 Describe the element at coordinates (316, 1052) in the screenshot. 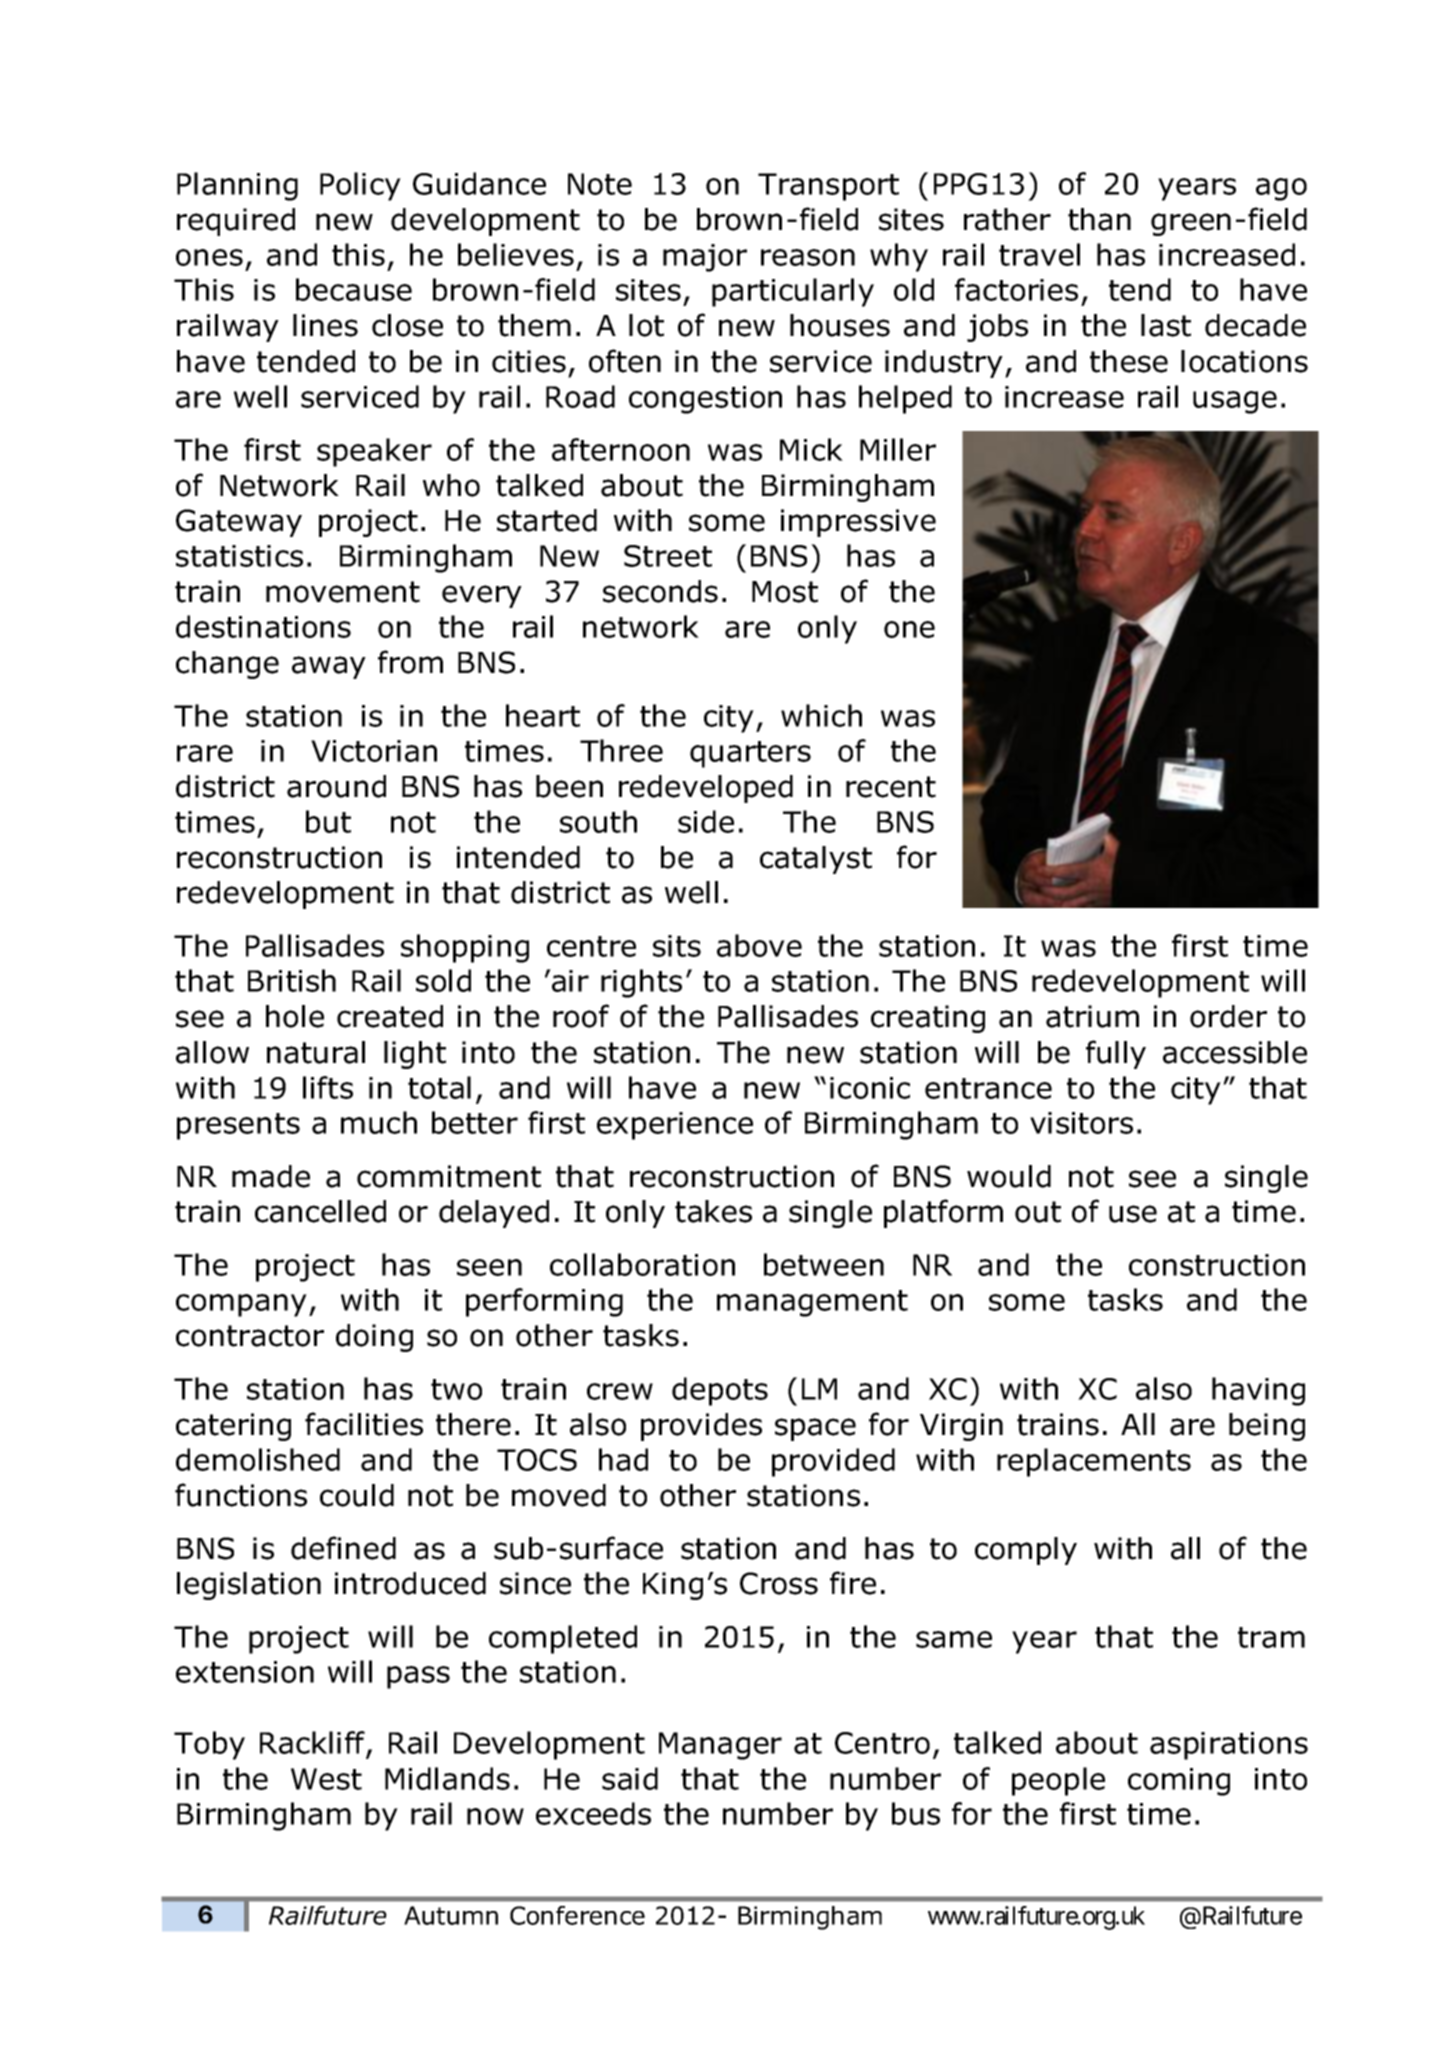

I see `natural` at that location.
